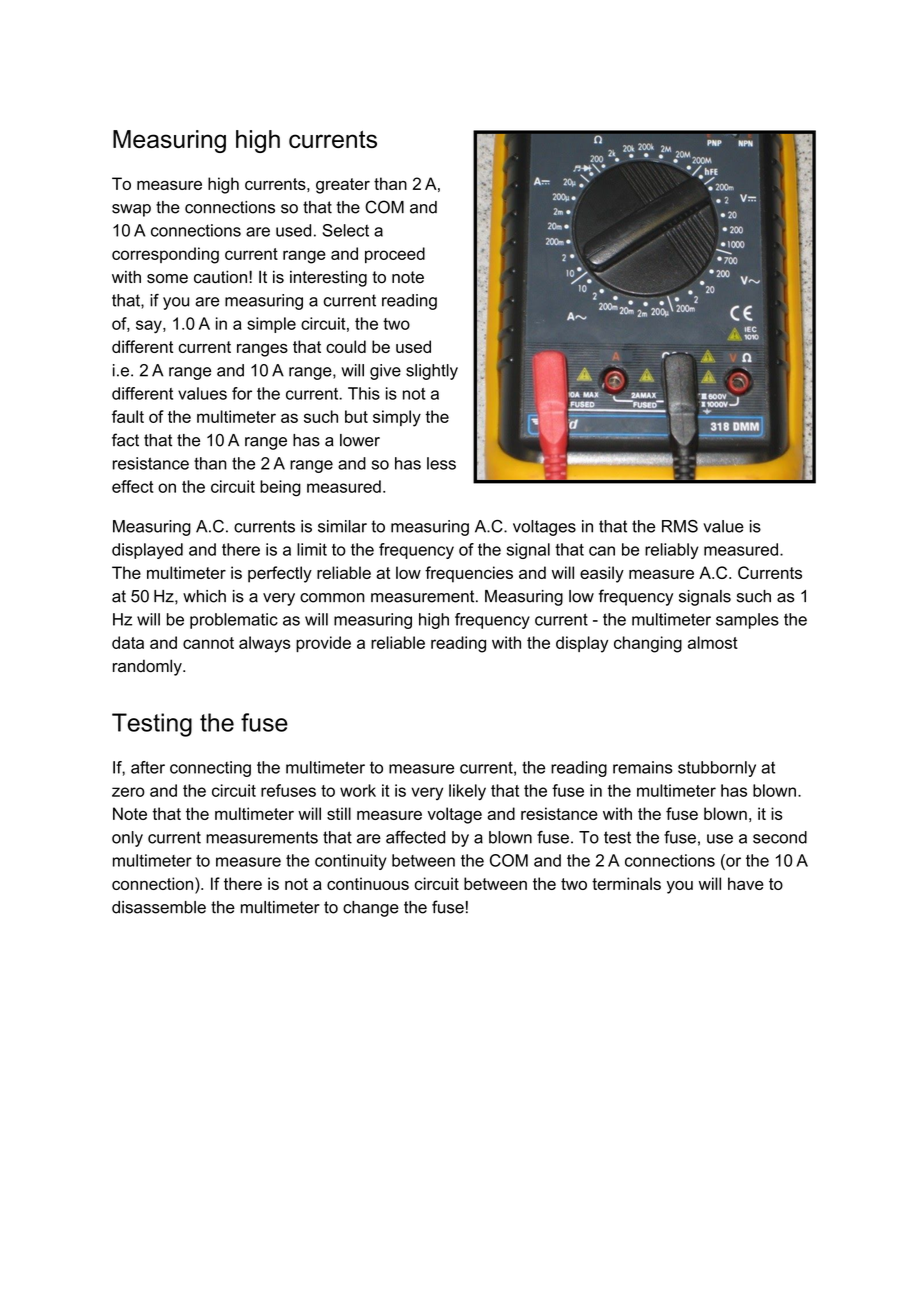 The width and height of the screenshot is (924, 1308). I want to click on Select, so click(345, 230).
